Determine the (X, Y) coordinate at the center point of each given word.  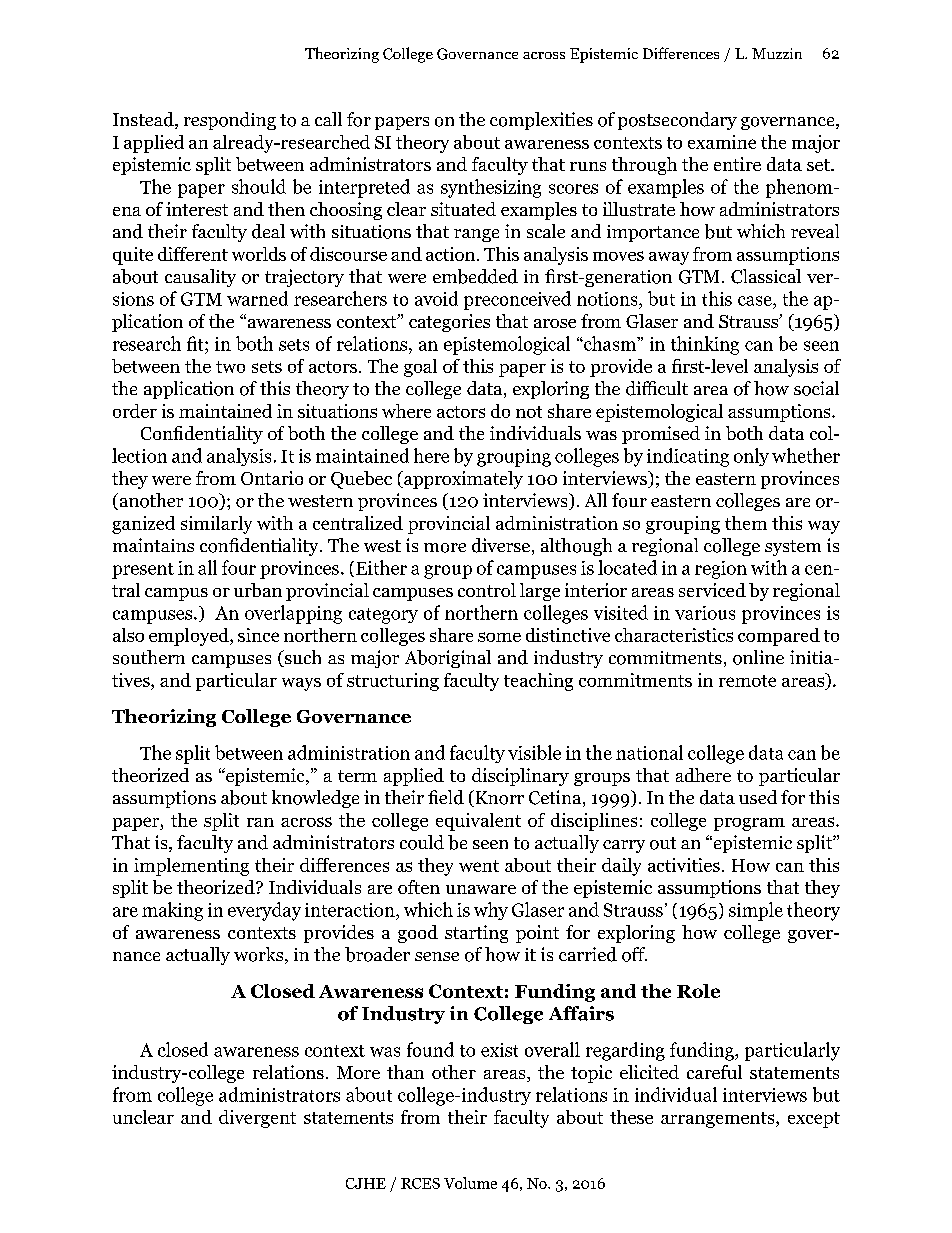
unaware (481, 889)
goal (420, 368)
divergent (257, 1119)
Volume (470, 1183)
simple (756, 911)
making (172, 911)
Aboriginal (448, 659)
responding (230, 121)
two (230, 367)
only (751, 457)
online (758, 657)
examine (722, 142)
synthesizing (491, 188)
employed (190, 637)
